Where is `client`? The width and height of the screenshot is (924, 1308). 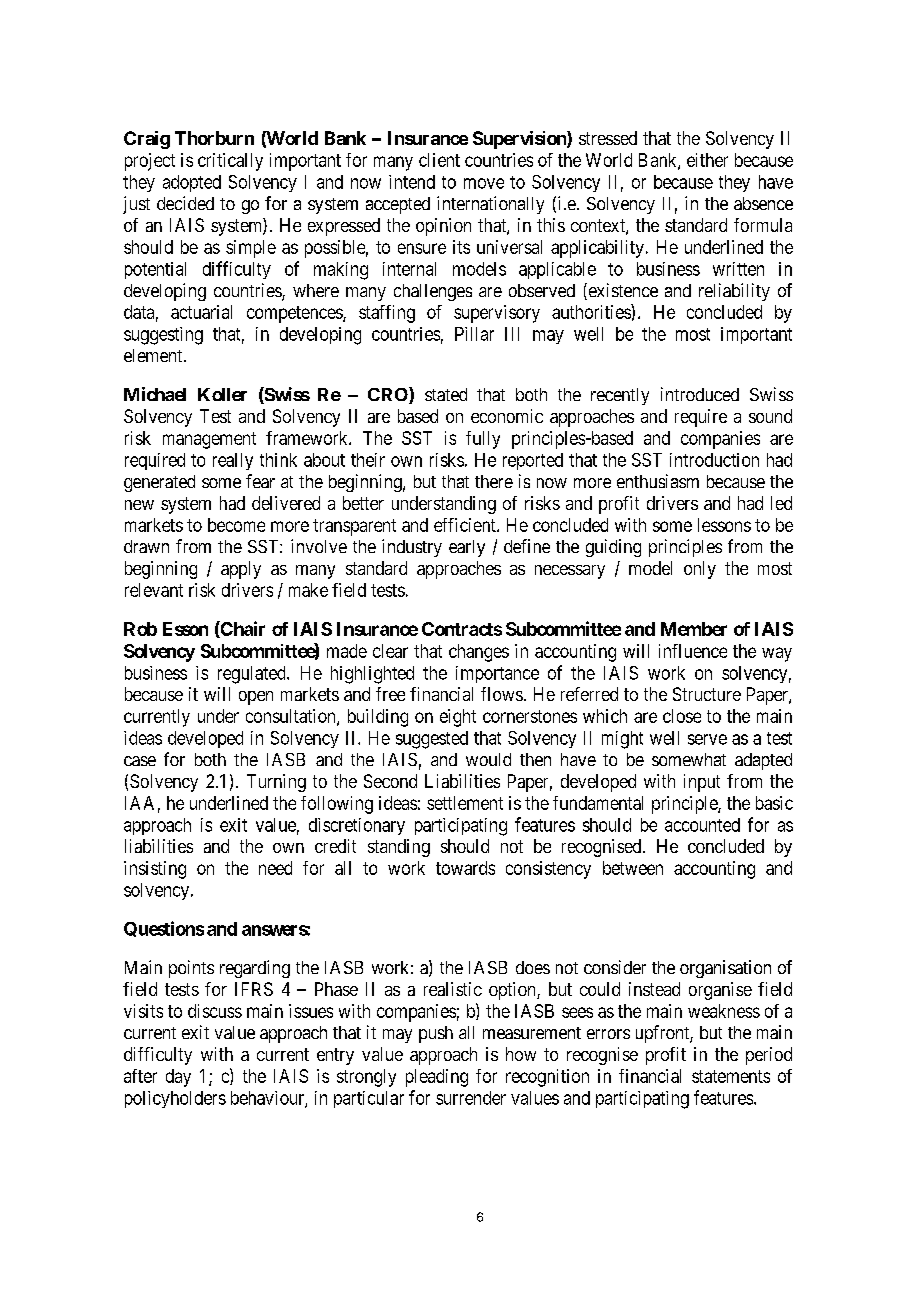
client is located at coordinates (439, 160).
